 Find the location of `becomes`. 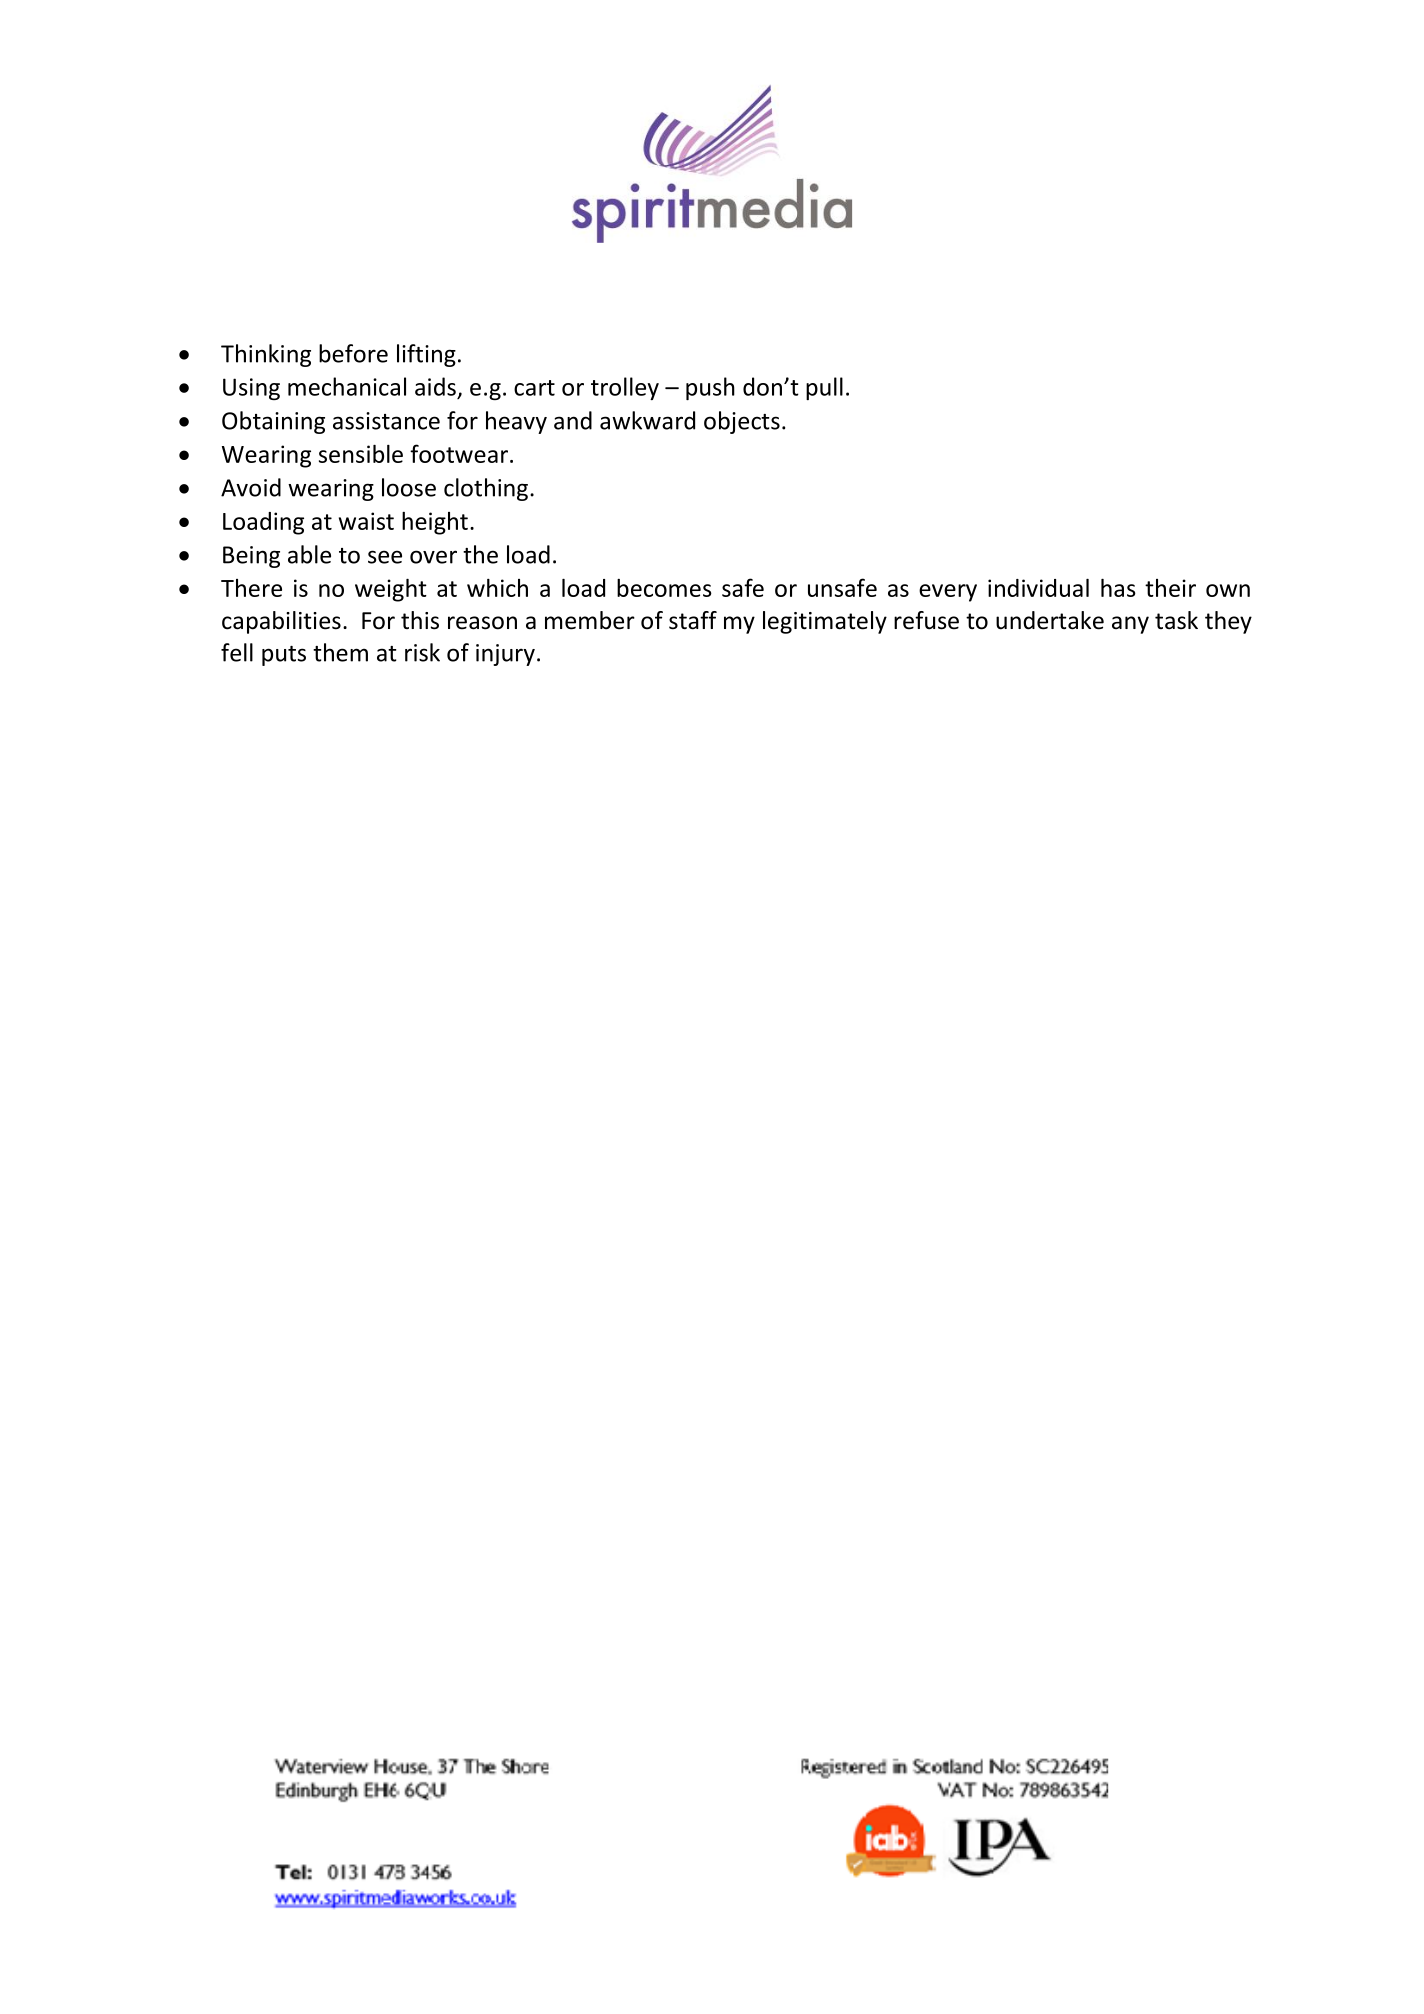

becomes is located at coordinates (664, 588).
